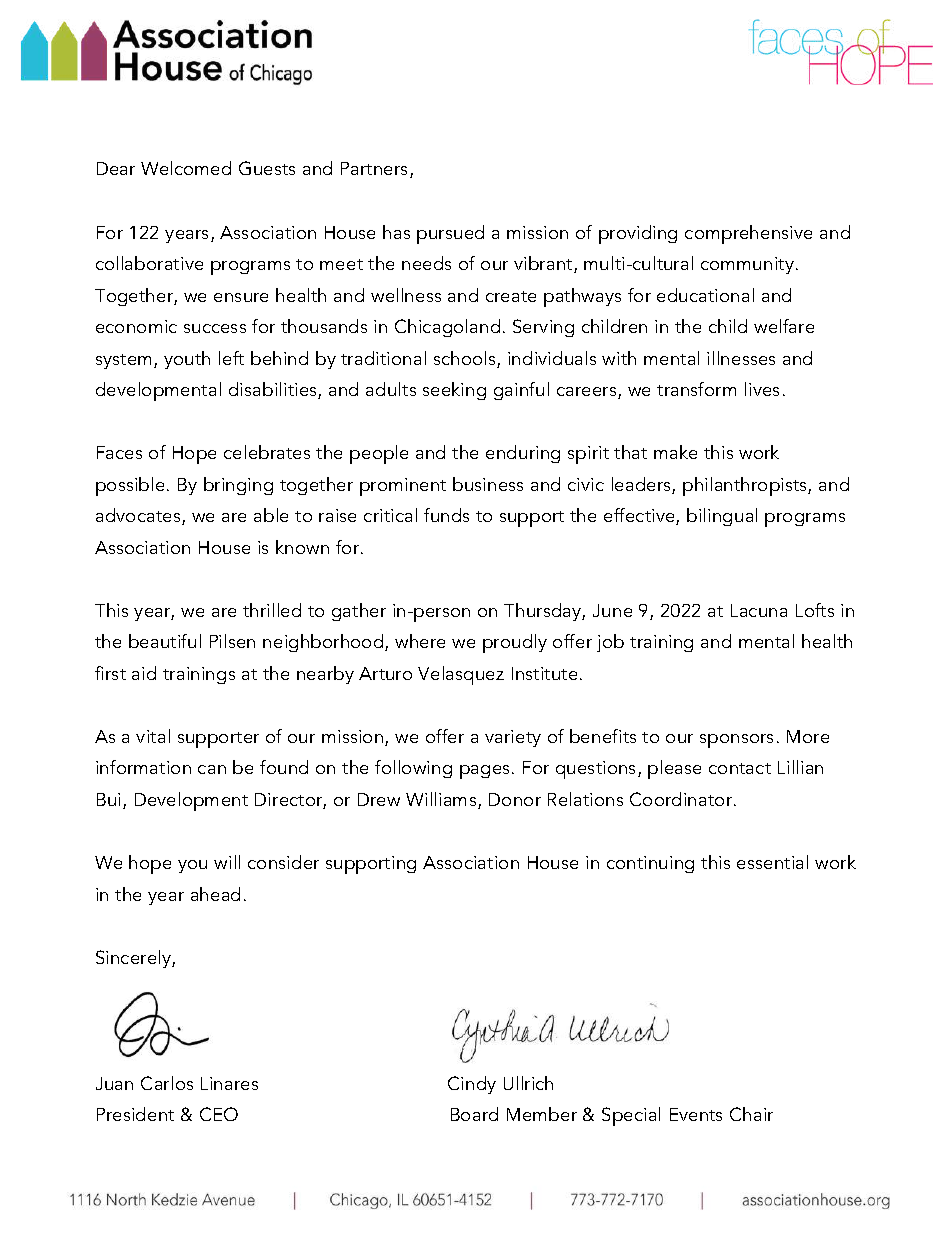 Image resolution: width=952 pixels, height=1233 pixels. What do you see at coordinates (165, 641) in the image?
I see `beautiful` at bounding box center [165, 641].
